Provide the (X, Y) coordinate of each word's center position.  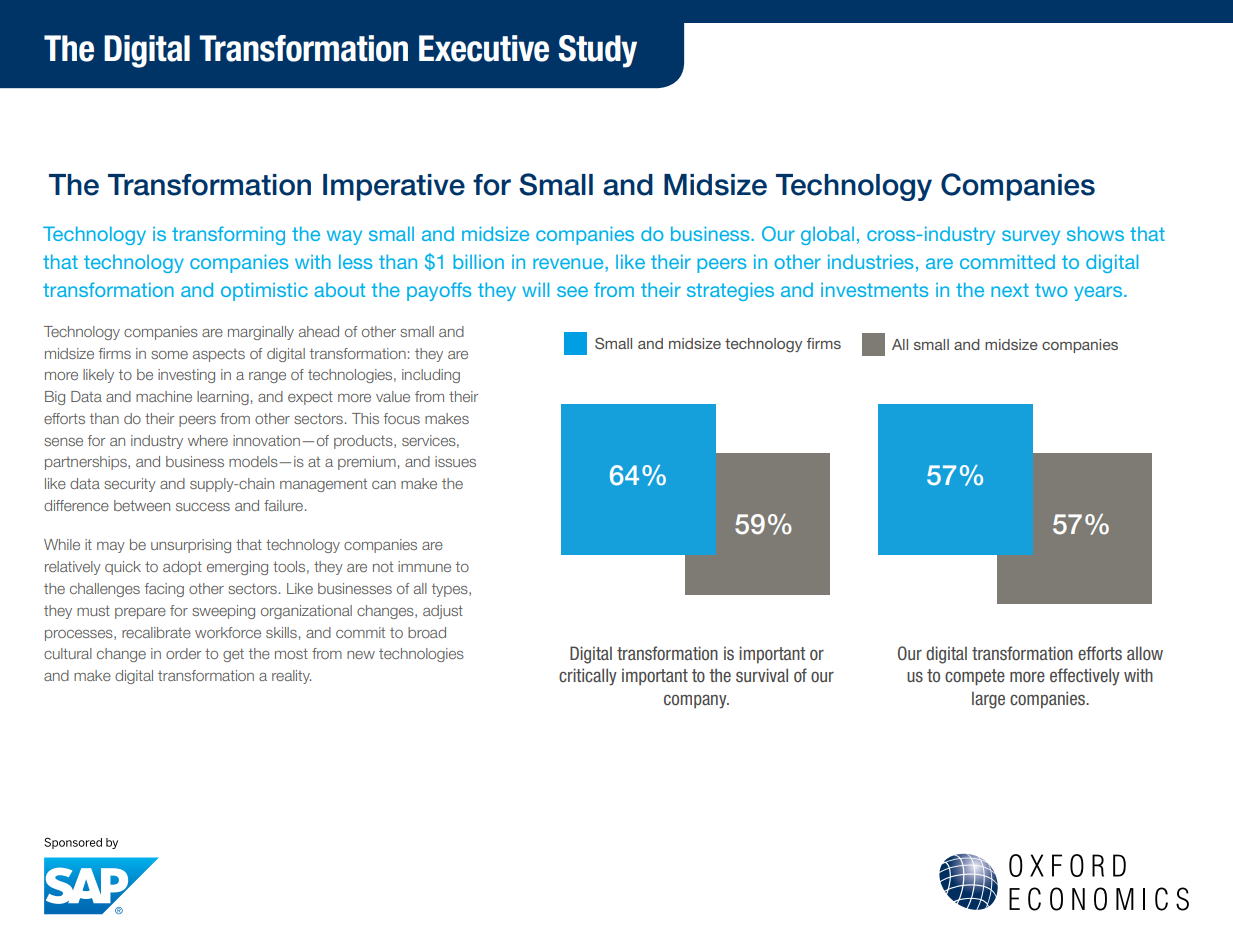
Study (598, 51)
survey (1031, 237)
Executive (484, 48)
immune (424, 566)
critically (588, 677)
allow (1145, 653)
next (1010, 290)
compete (975, 677)
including (431, 376)
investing (186, 376)
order (183, 653)
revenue (569, 263)
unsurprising (191, 546)
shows (1095, 233)
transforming (228, 235)
